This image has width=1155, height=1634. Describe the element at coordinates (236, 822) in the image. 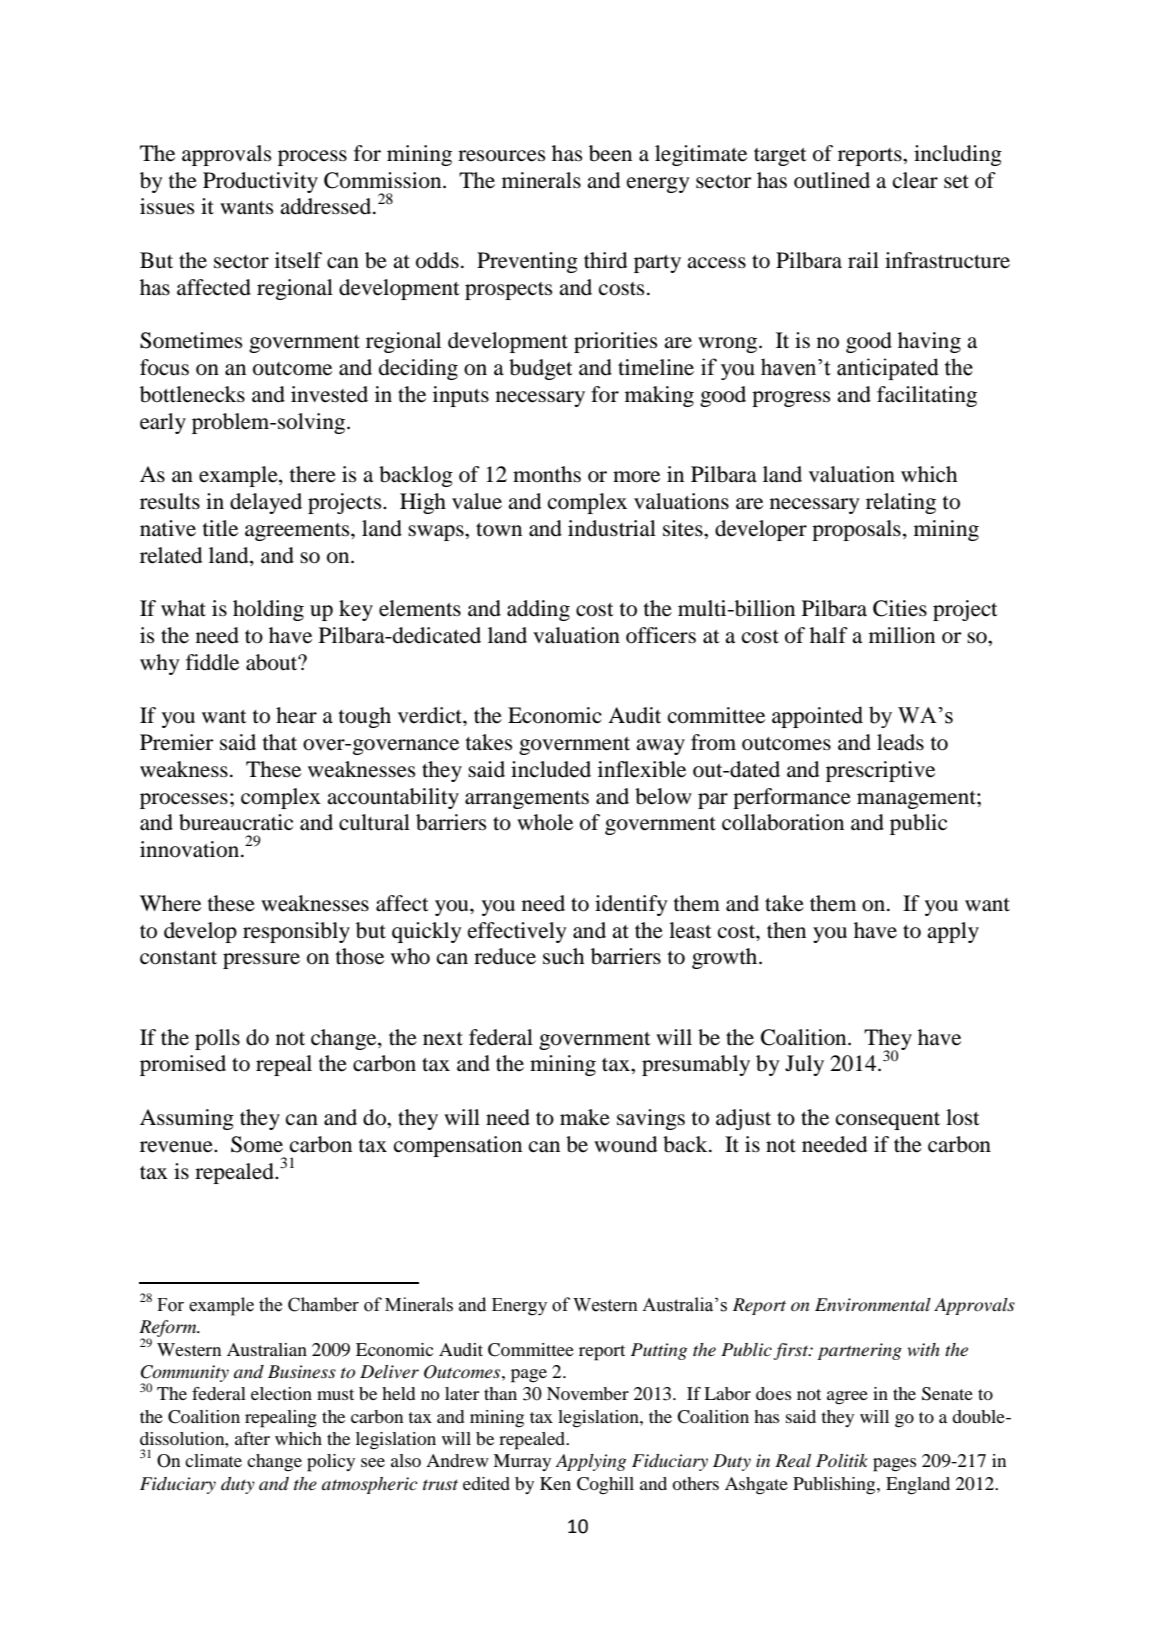

I see `bureaucratic` at that location.
